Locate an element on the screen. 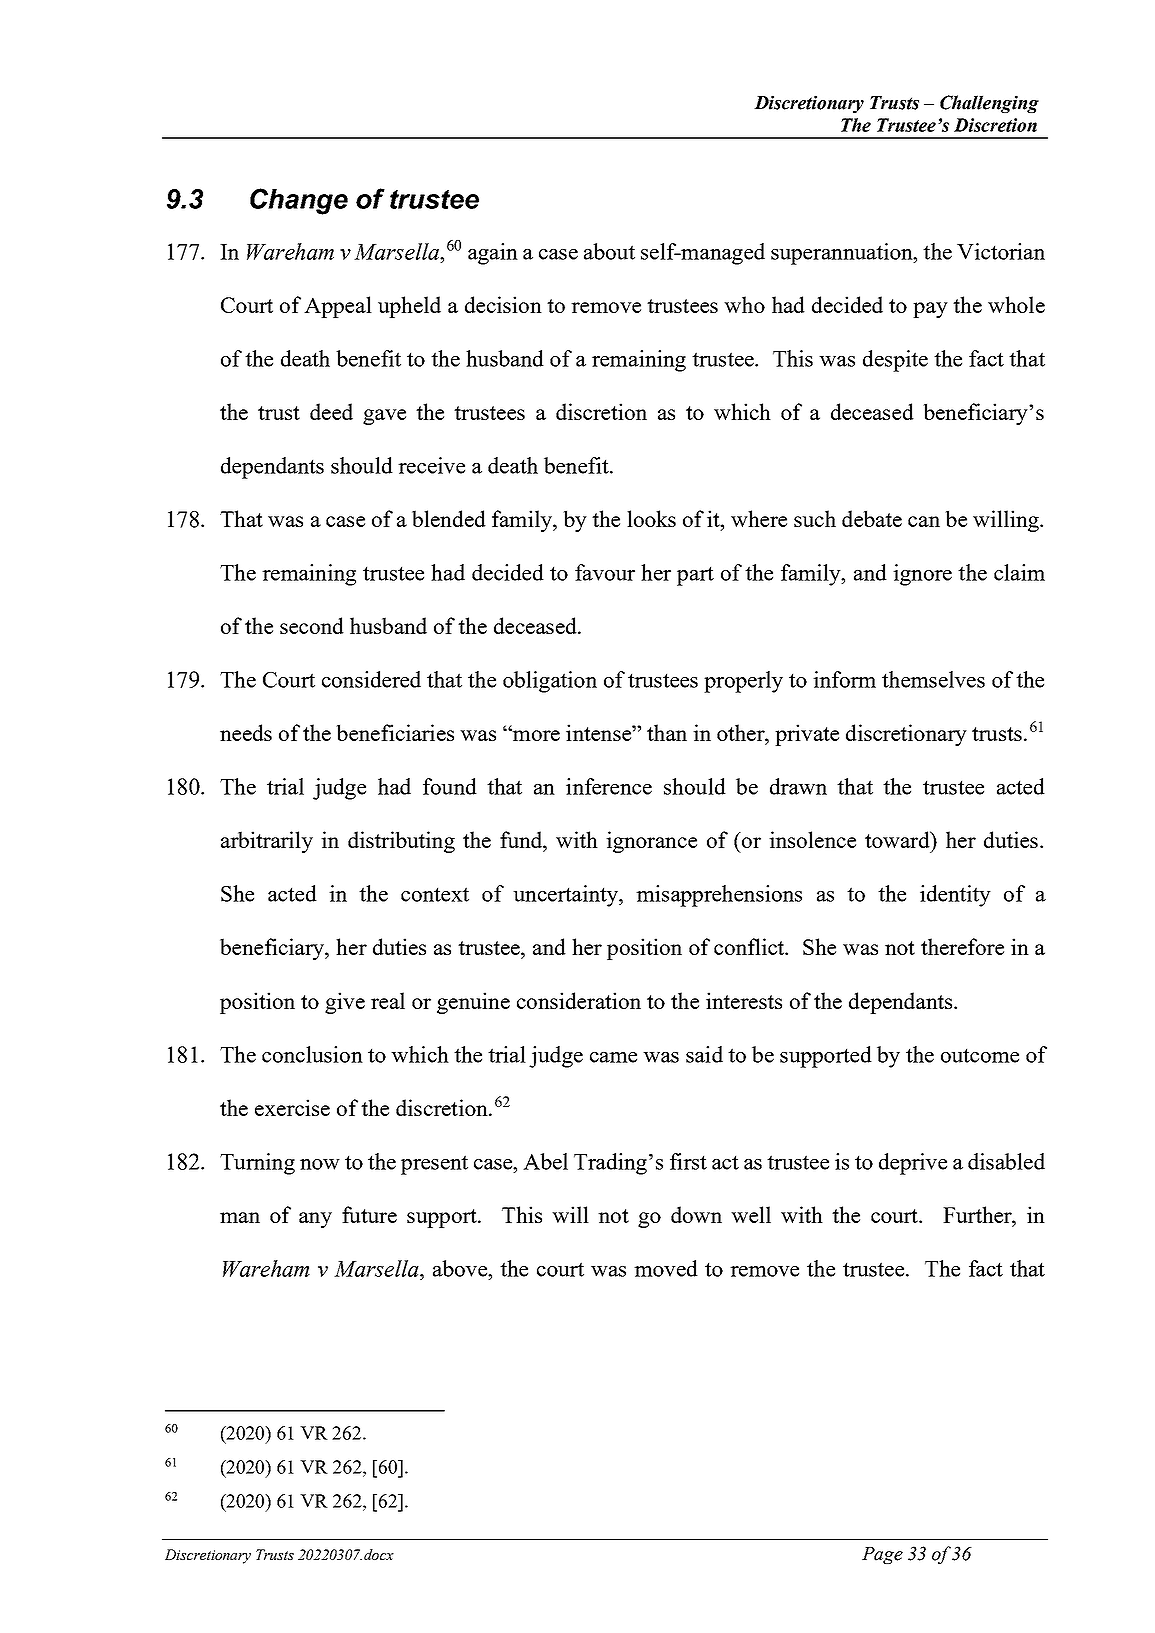 This screenshot has height=1633, width=1155. Change is located at coordinates (299, 201).
